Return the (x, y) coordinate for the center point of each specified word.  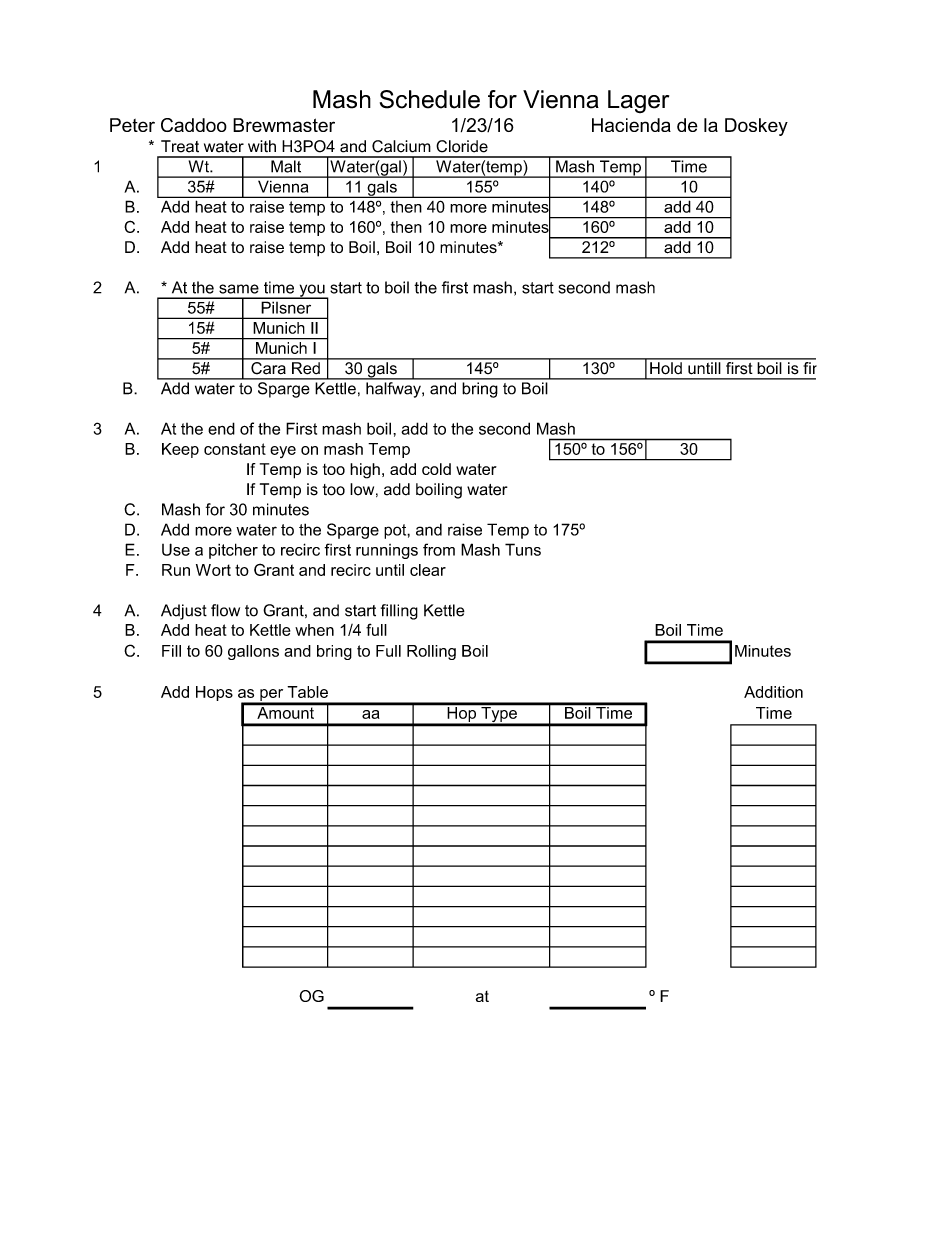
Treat (180, 146)
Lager (638, 101)
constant (235, 449)
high (365, 471)
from (439, 549)
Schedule (430, 99)
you (312, 291)
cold (436, 469)
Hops (214, 693)
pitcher (233, 551)
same (239, 289)
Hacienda (631, 125)
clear (428, 570)
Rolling (431, 652)
